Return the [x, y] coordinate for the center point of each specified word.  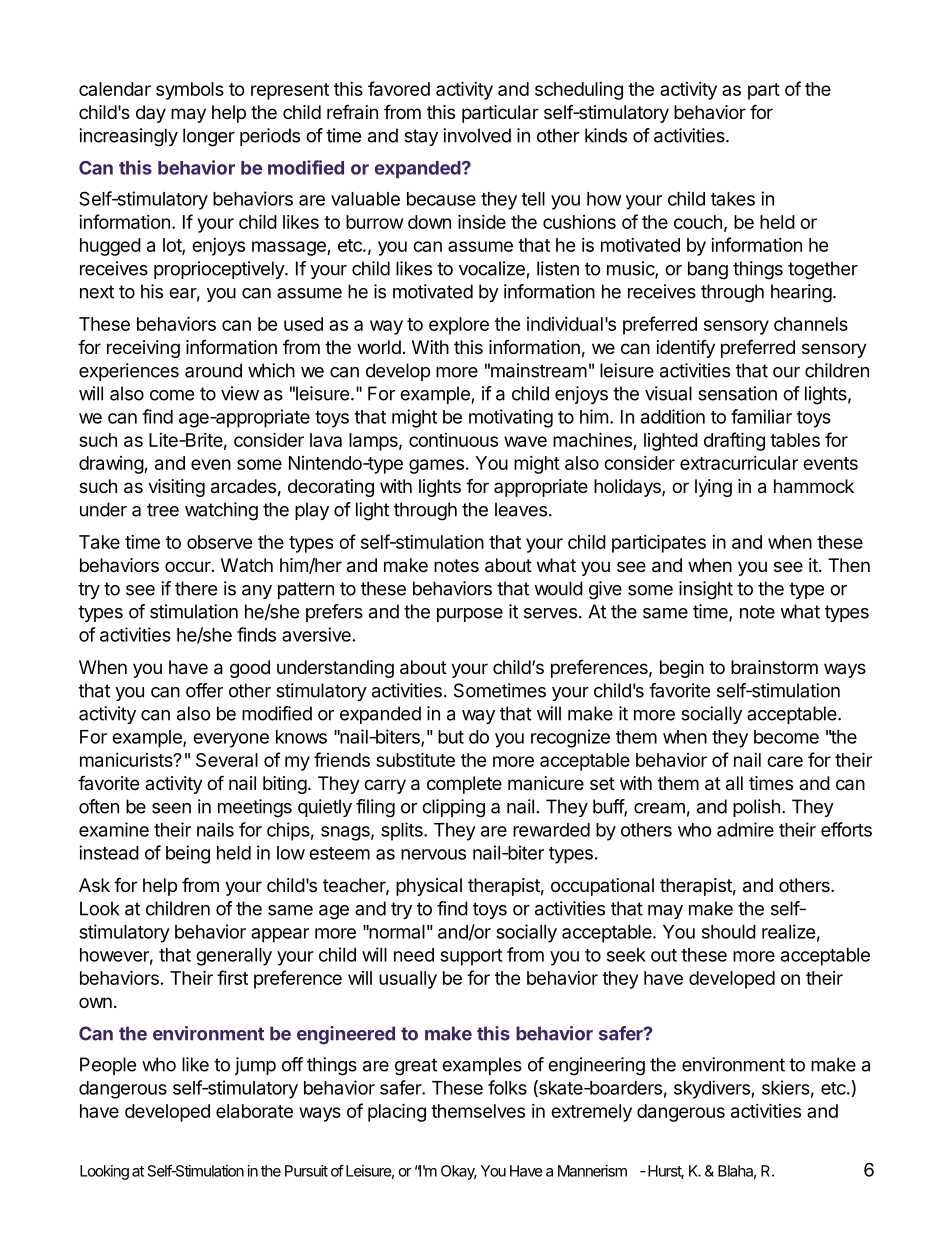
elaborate [254, 1111]
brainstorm [774, 667]
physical [429, 887]
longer [209, 137]
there [196, 588]
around [213, 370]
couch [698, 222]
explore [459, 326]
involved [477, 135]
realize [789, 931]
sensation [737, 393]
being [188, 854]
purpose [470, 615]
